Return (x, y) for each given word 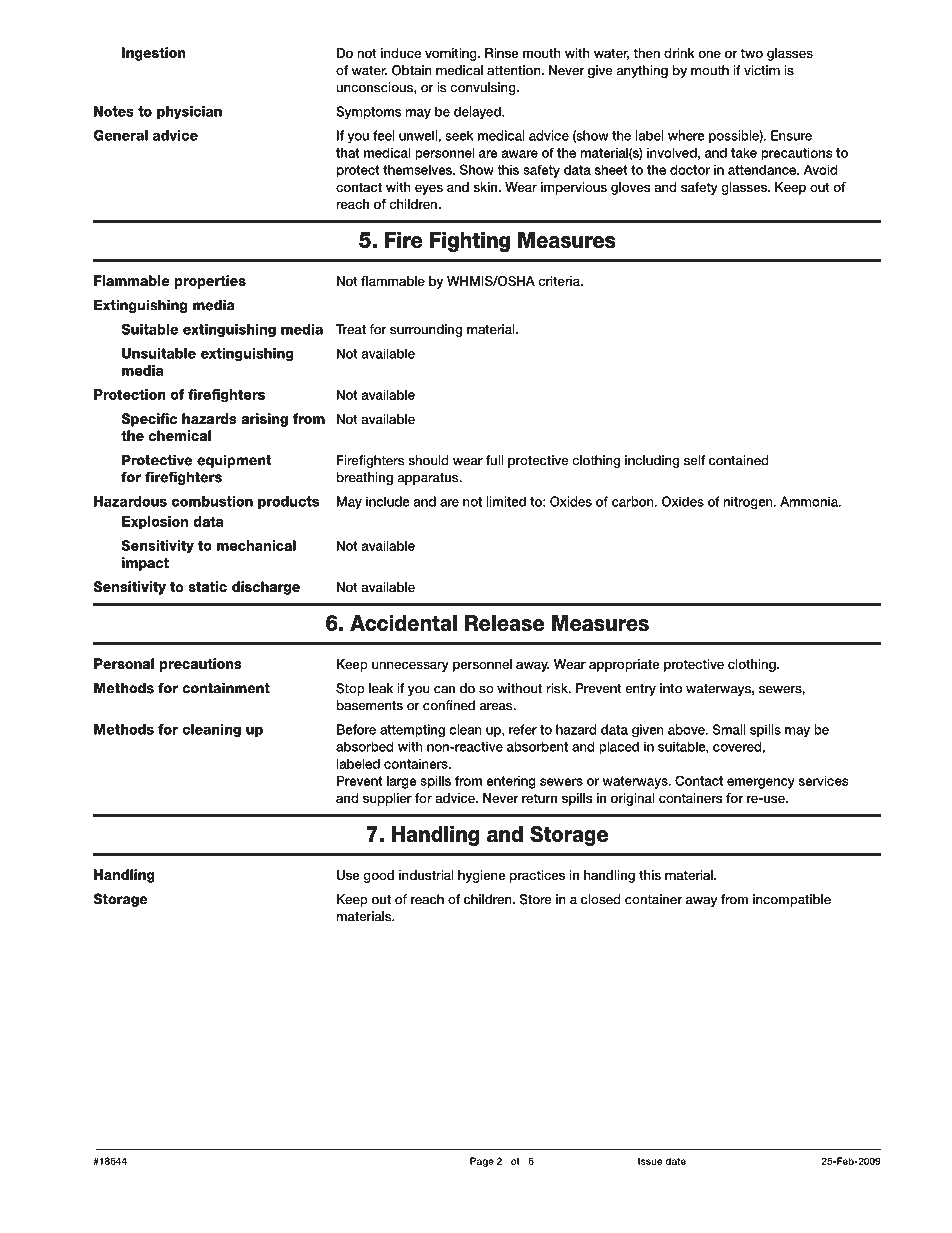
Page (482, 1162)
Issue (650, 1161)
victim (762, 70)
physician (189, 112)
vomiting (452, 54)
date (675, 1161)
